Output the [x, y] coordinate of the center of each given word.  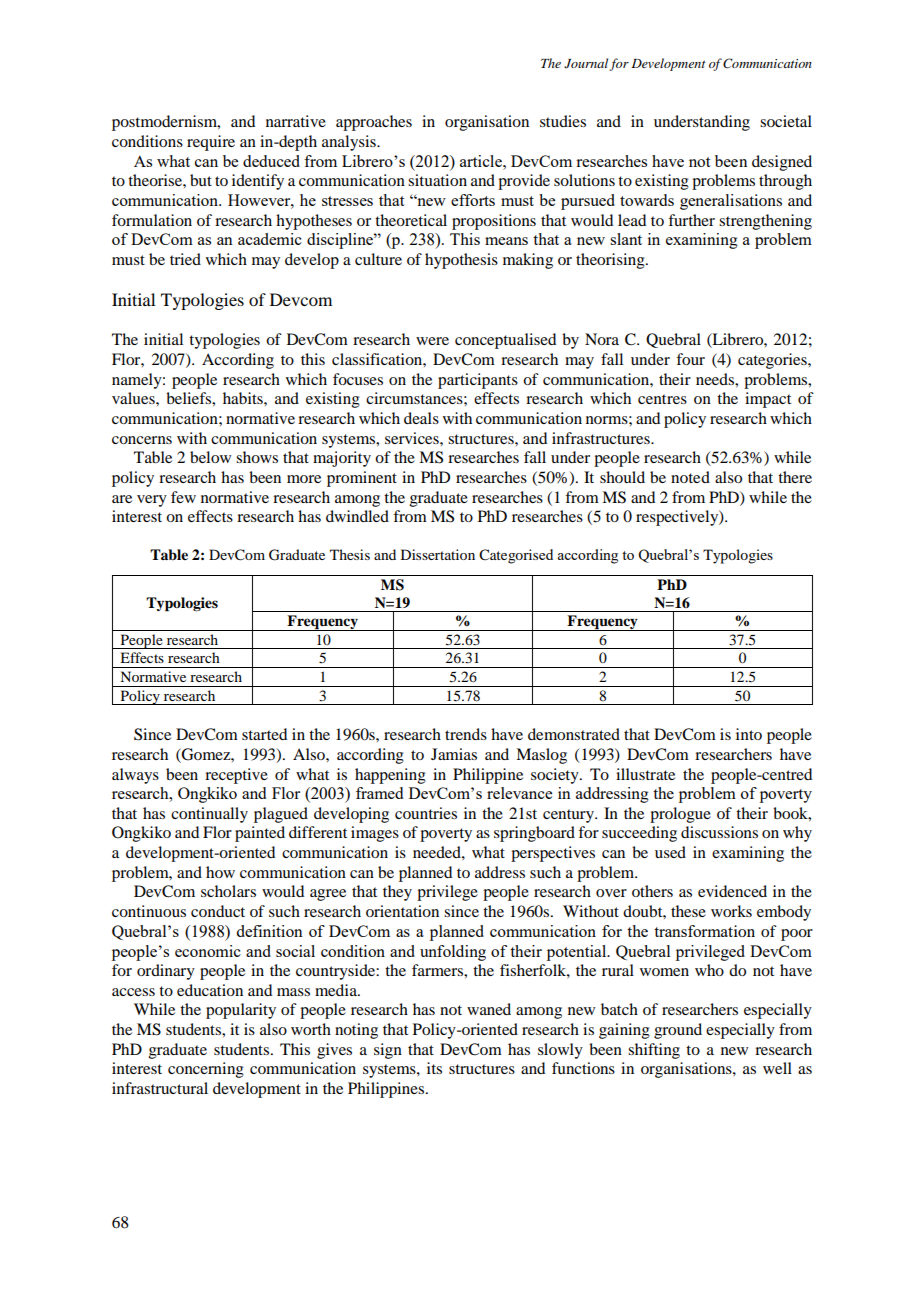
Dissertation [438, 554]
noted [690, 477]
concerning [206, 1070]
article [482, 161]
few [183, 497]
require [211, 143]
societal [786, 121]
